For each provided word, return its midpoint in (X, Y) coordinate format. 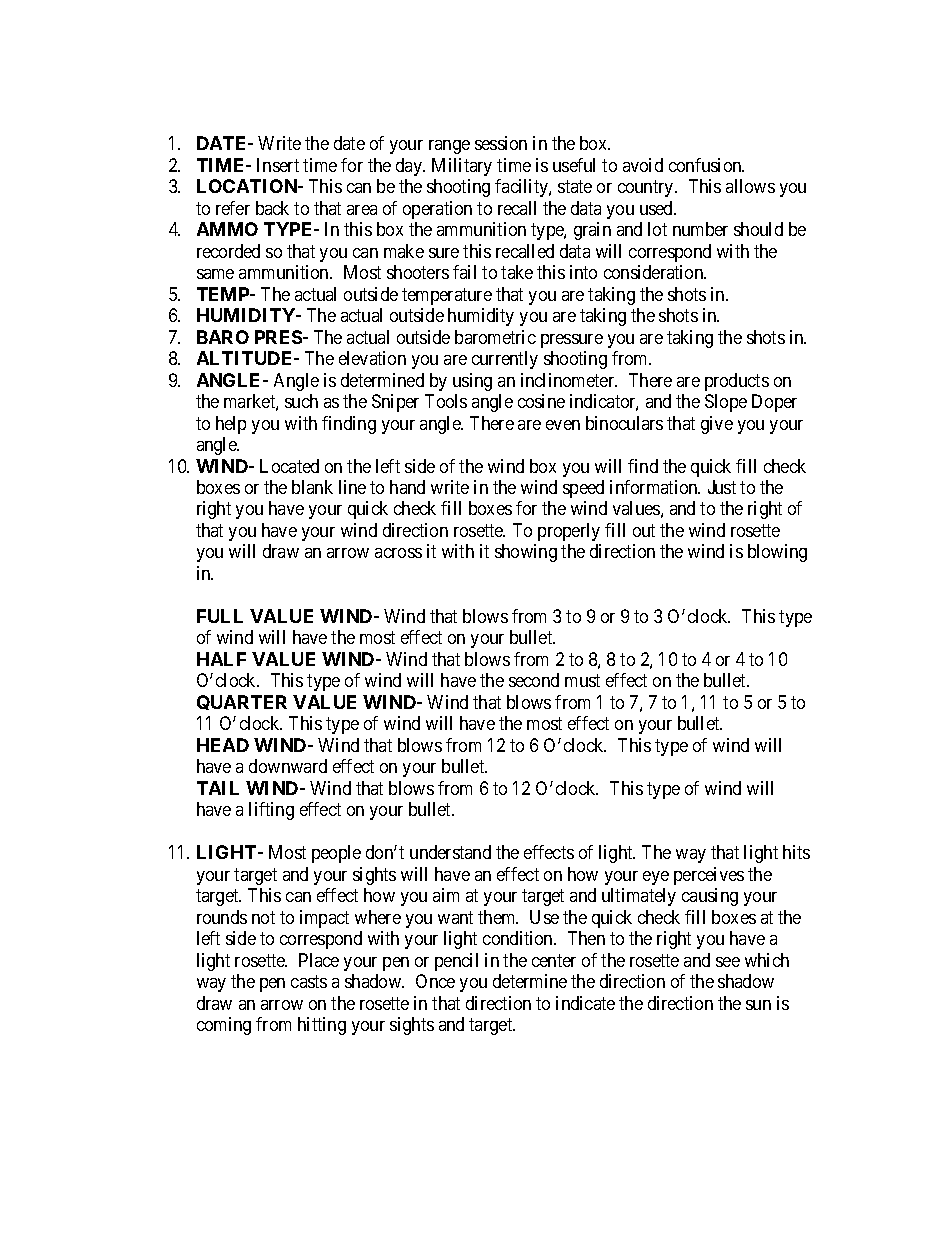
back (272, 208)
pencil (456, 962)
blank (312, 487)
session (501, 143)
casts (309, 981)
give (717, 425)
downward (288, 766)
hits (796, 852)
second (534, 680)
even (563, 425)
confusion (706, 165)
